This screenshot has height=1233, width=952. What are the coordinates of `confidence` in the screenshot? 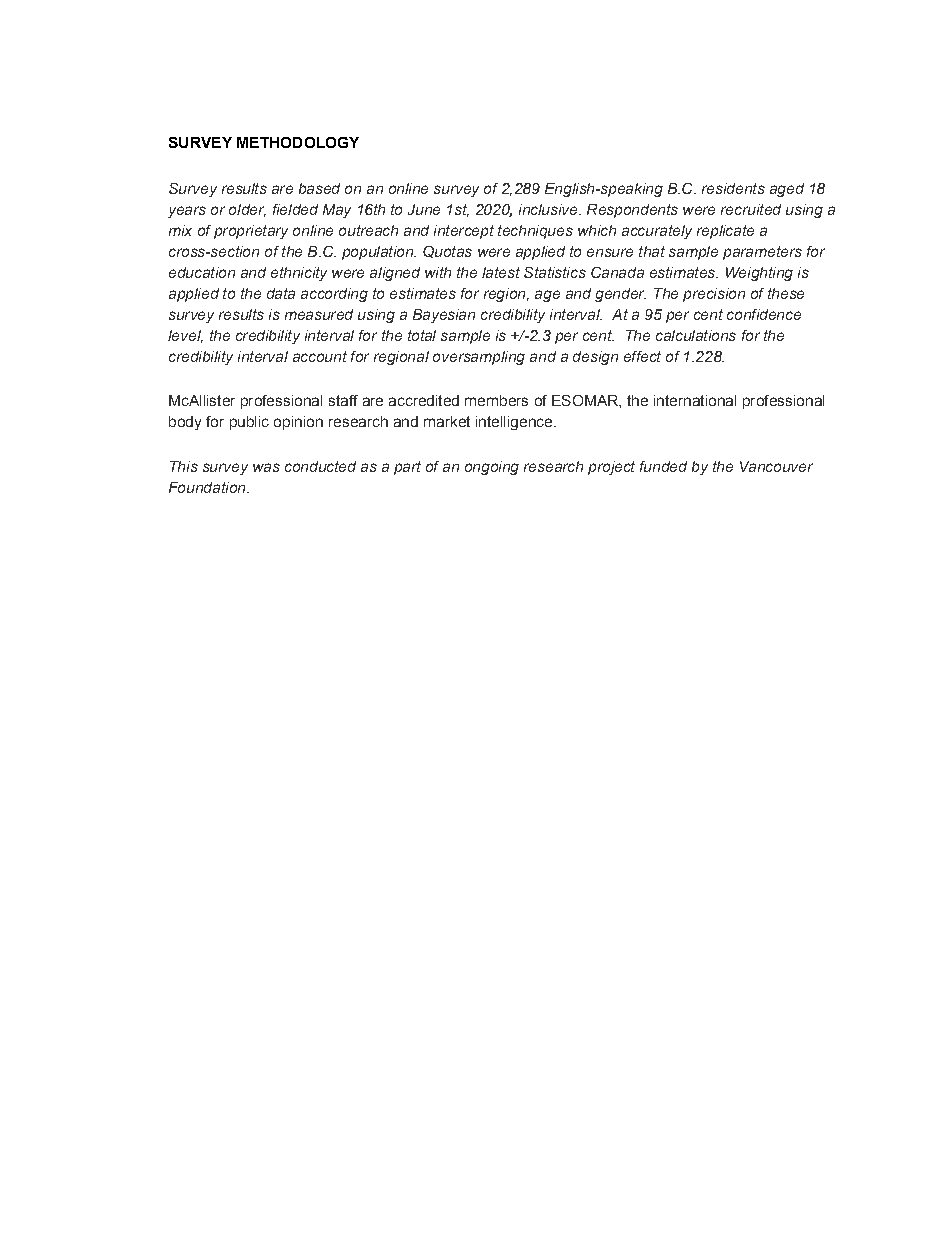 It's located at (764, 314).
